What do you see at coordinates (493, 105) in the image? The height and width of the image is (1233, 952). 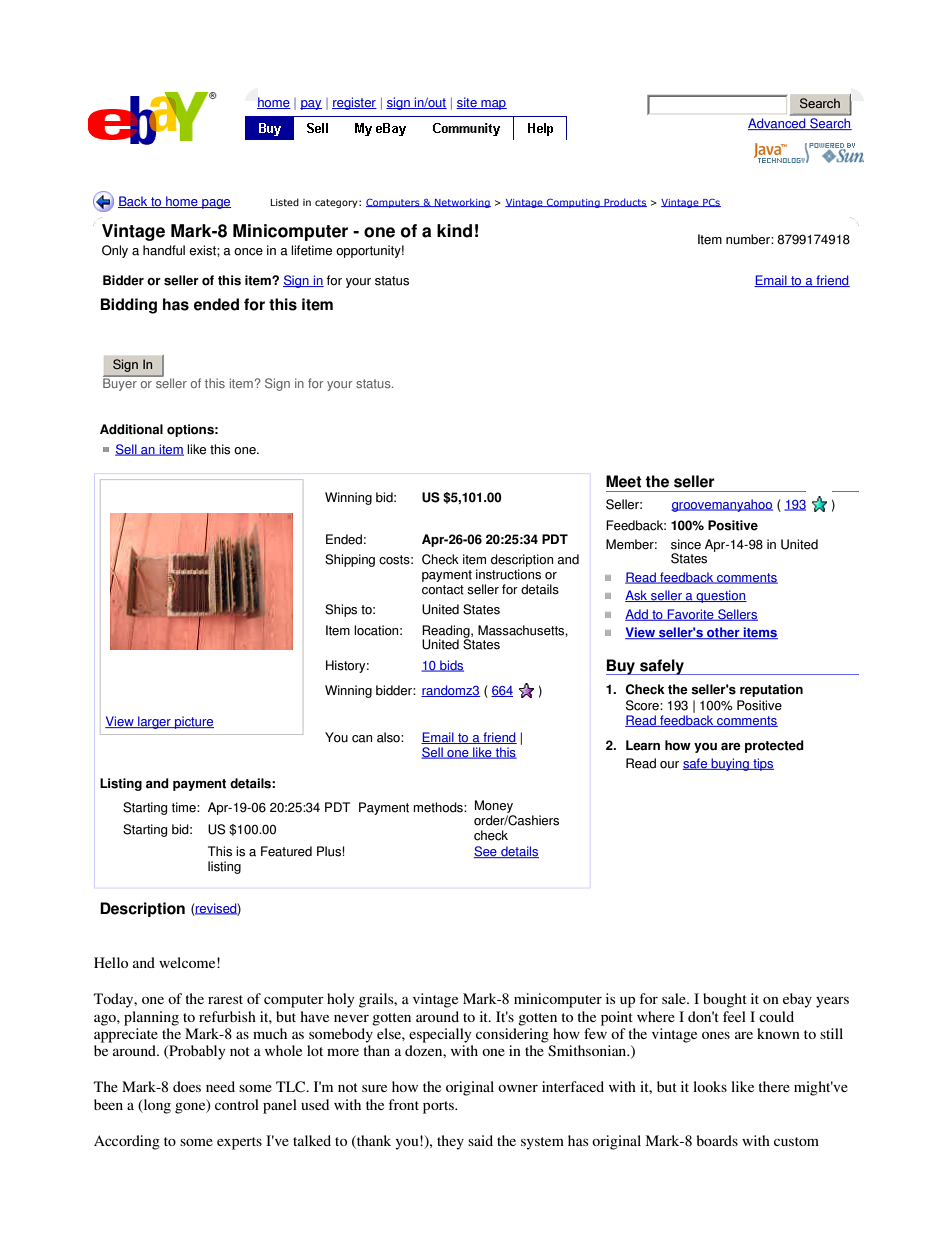 I see `map` at bounding box center [493, 105].
